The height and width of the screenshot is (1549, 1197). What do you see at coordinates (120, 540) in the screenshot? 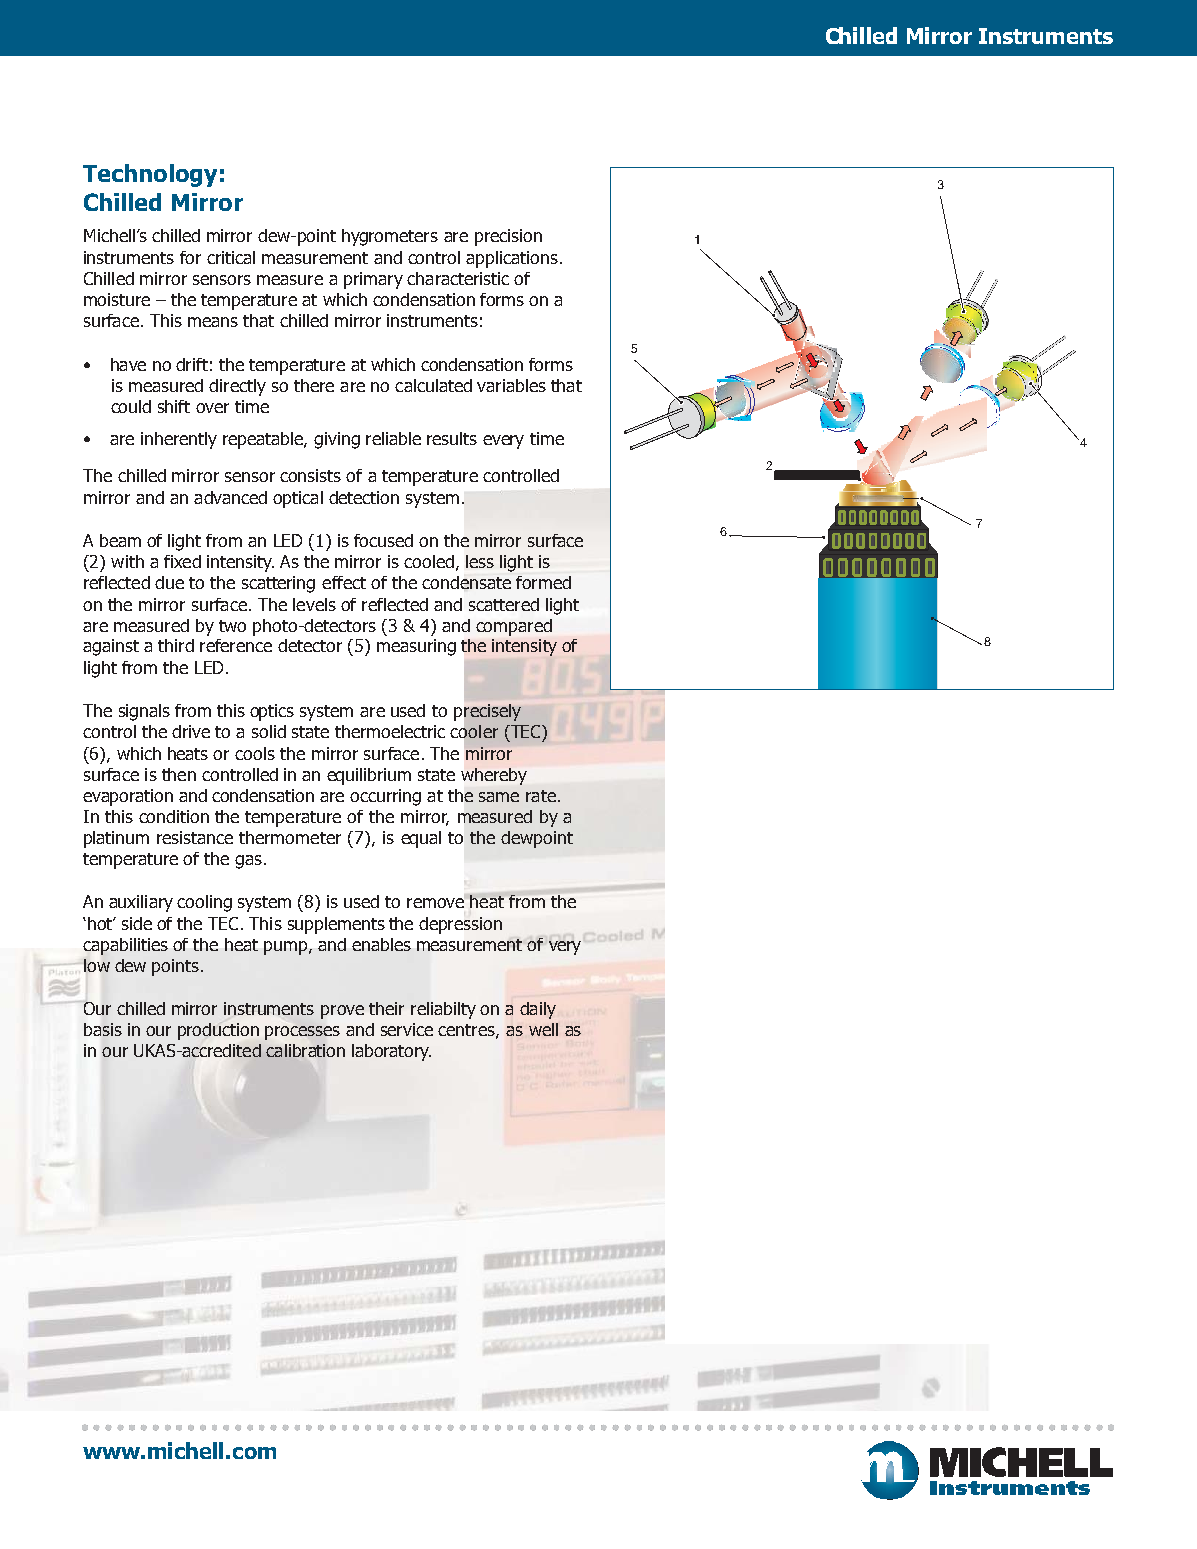
I see `beam` at bounding box center [120, 540].
